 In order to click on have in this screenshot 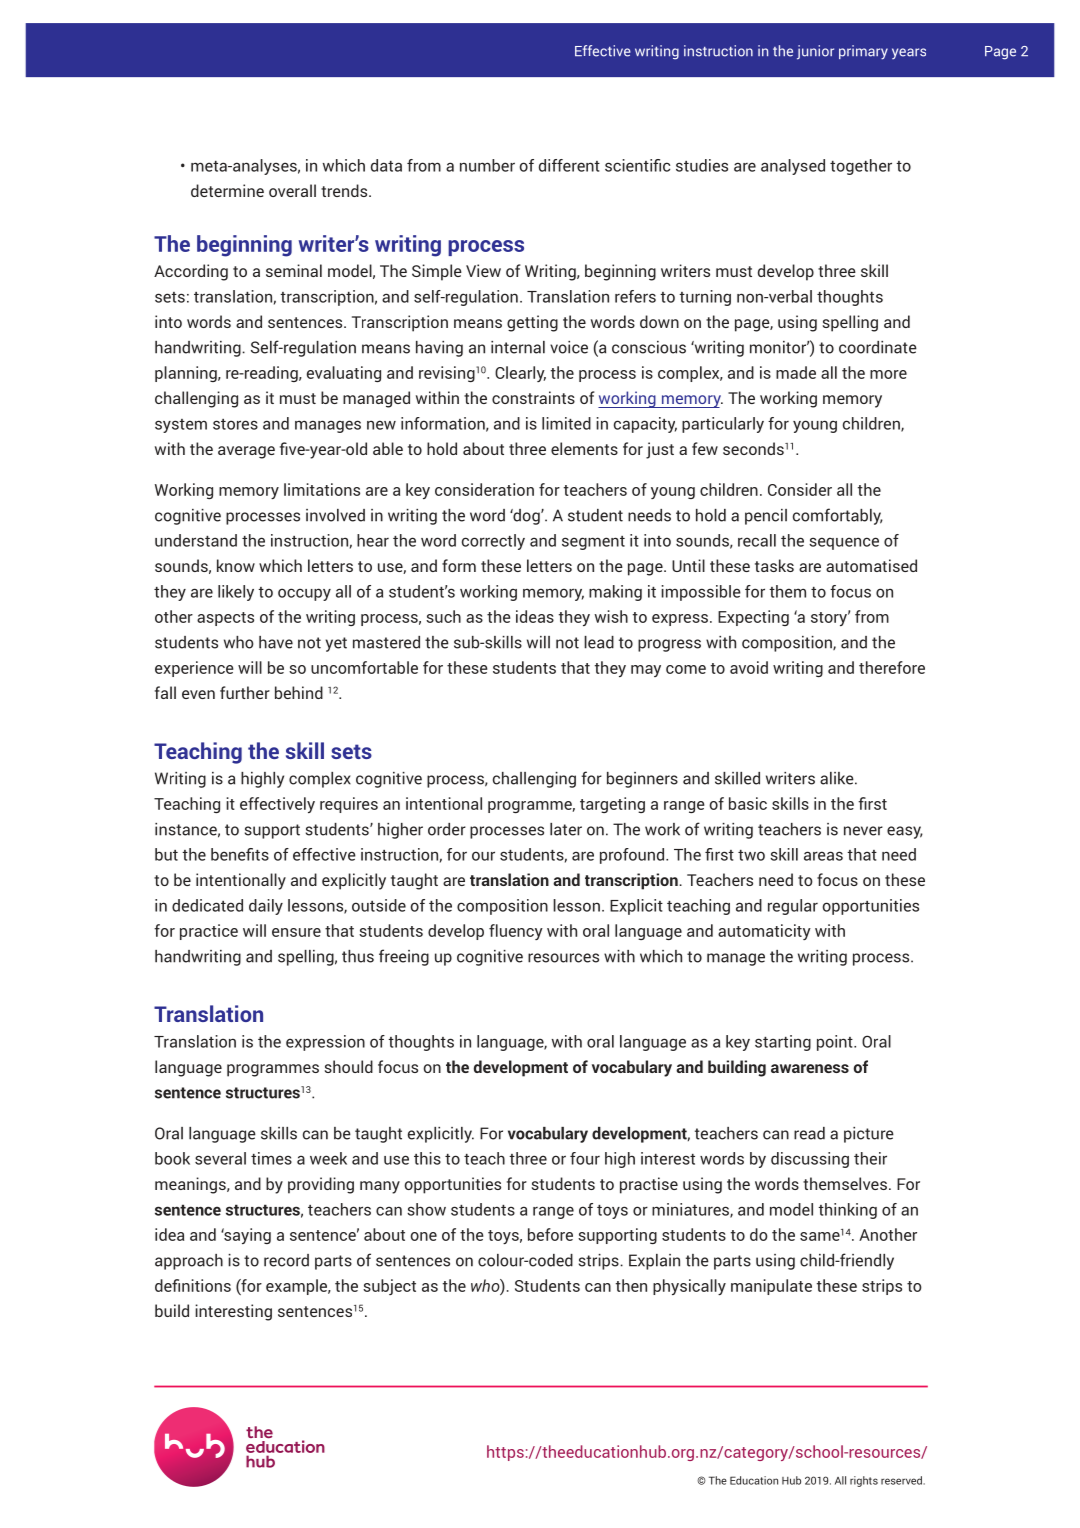, I will do `click(276, 642)`.
